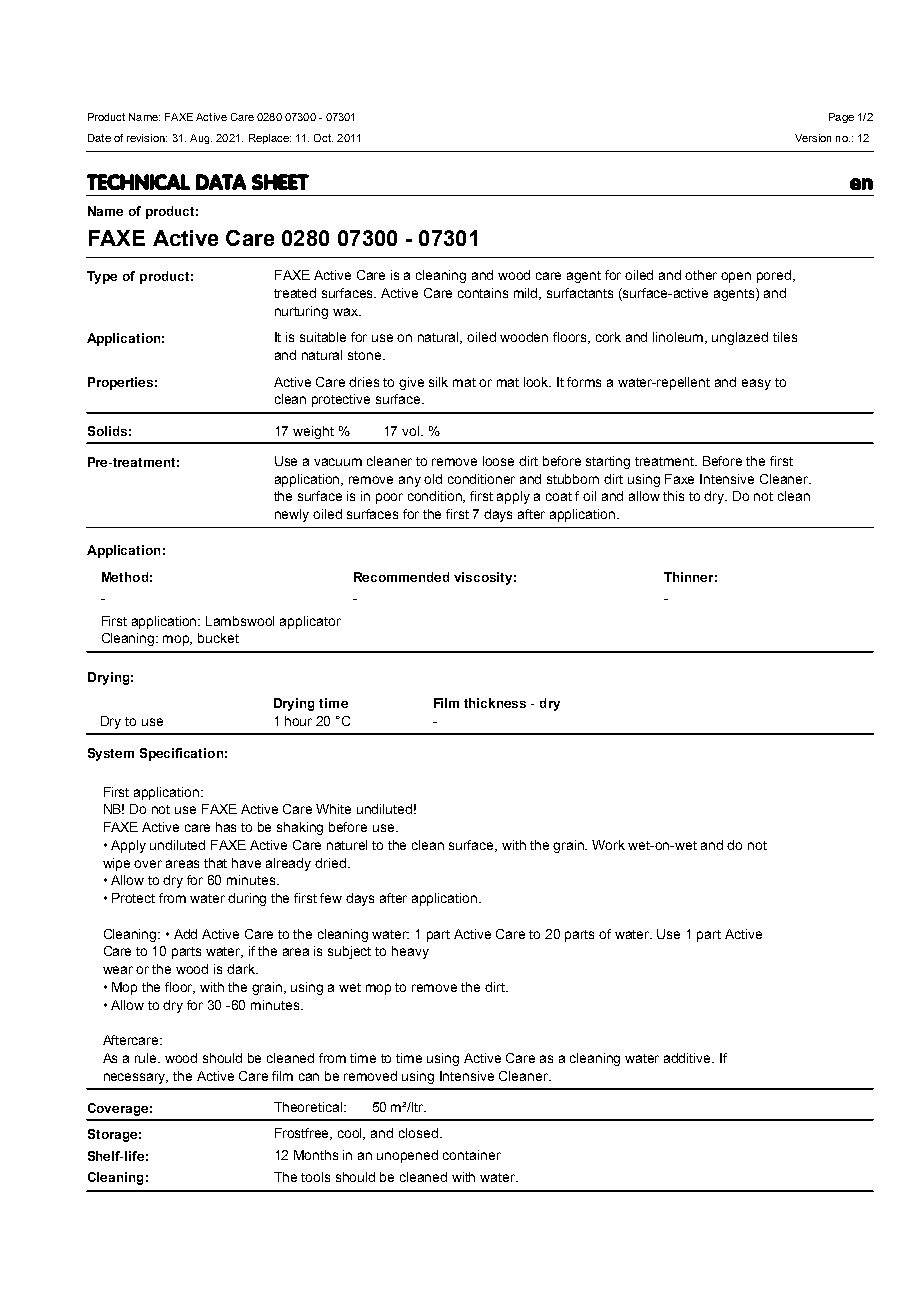 Image resolution: width=924 pixels, height=1310 pixels. Describe the element at coordinates (813, 138) in the screenshot. I see `Version` at that location.
